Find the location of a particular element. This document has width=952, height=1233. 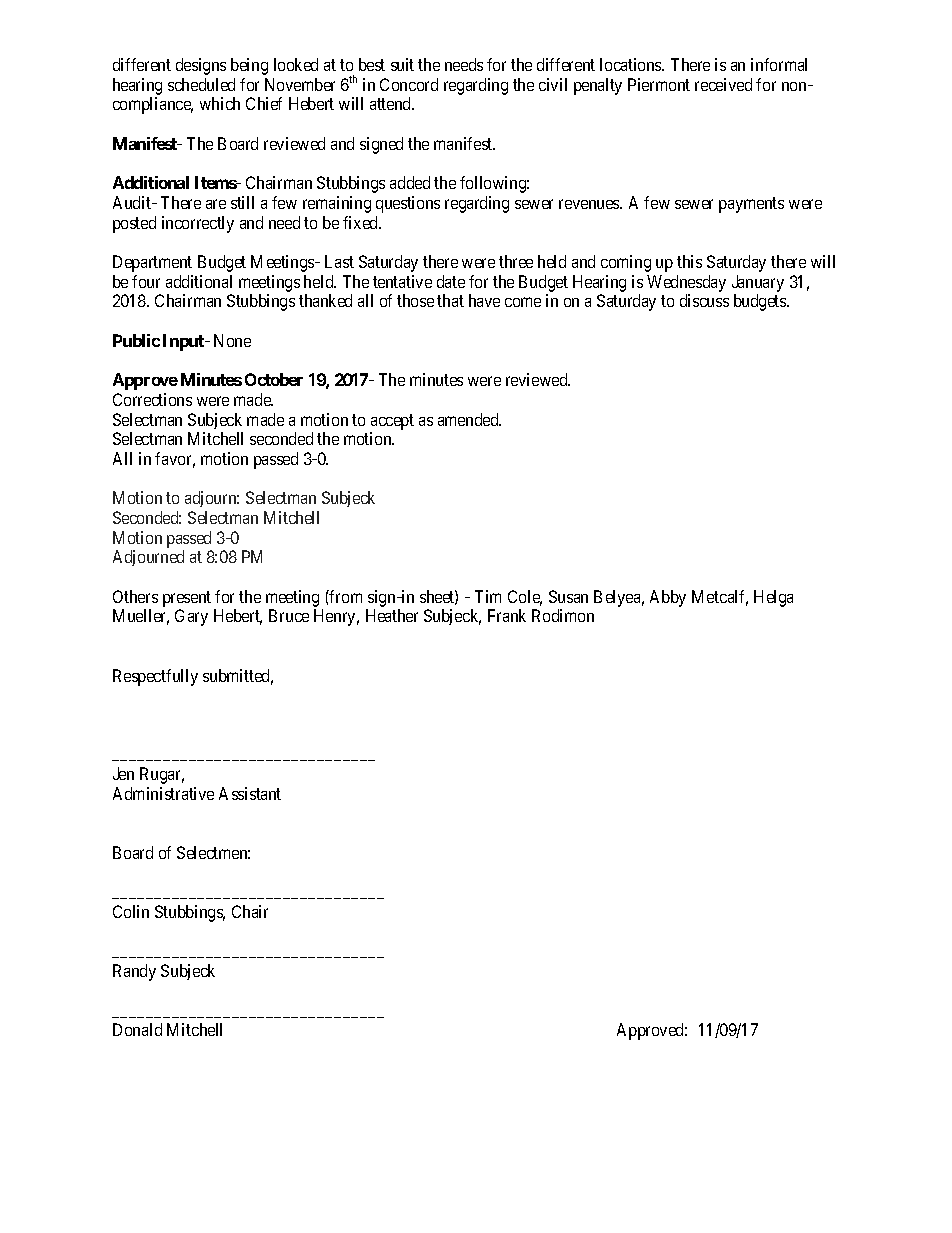

Concord is located at coordinates (409, 84).
